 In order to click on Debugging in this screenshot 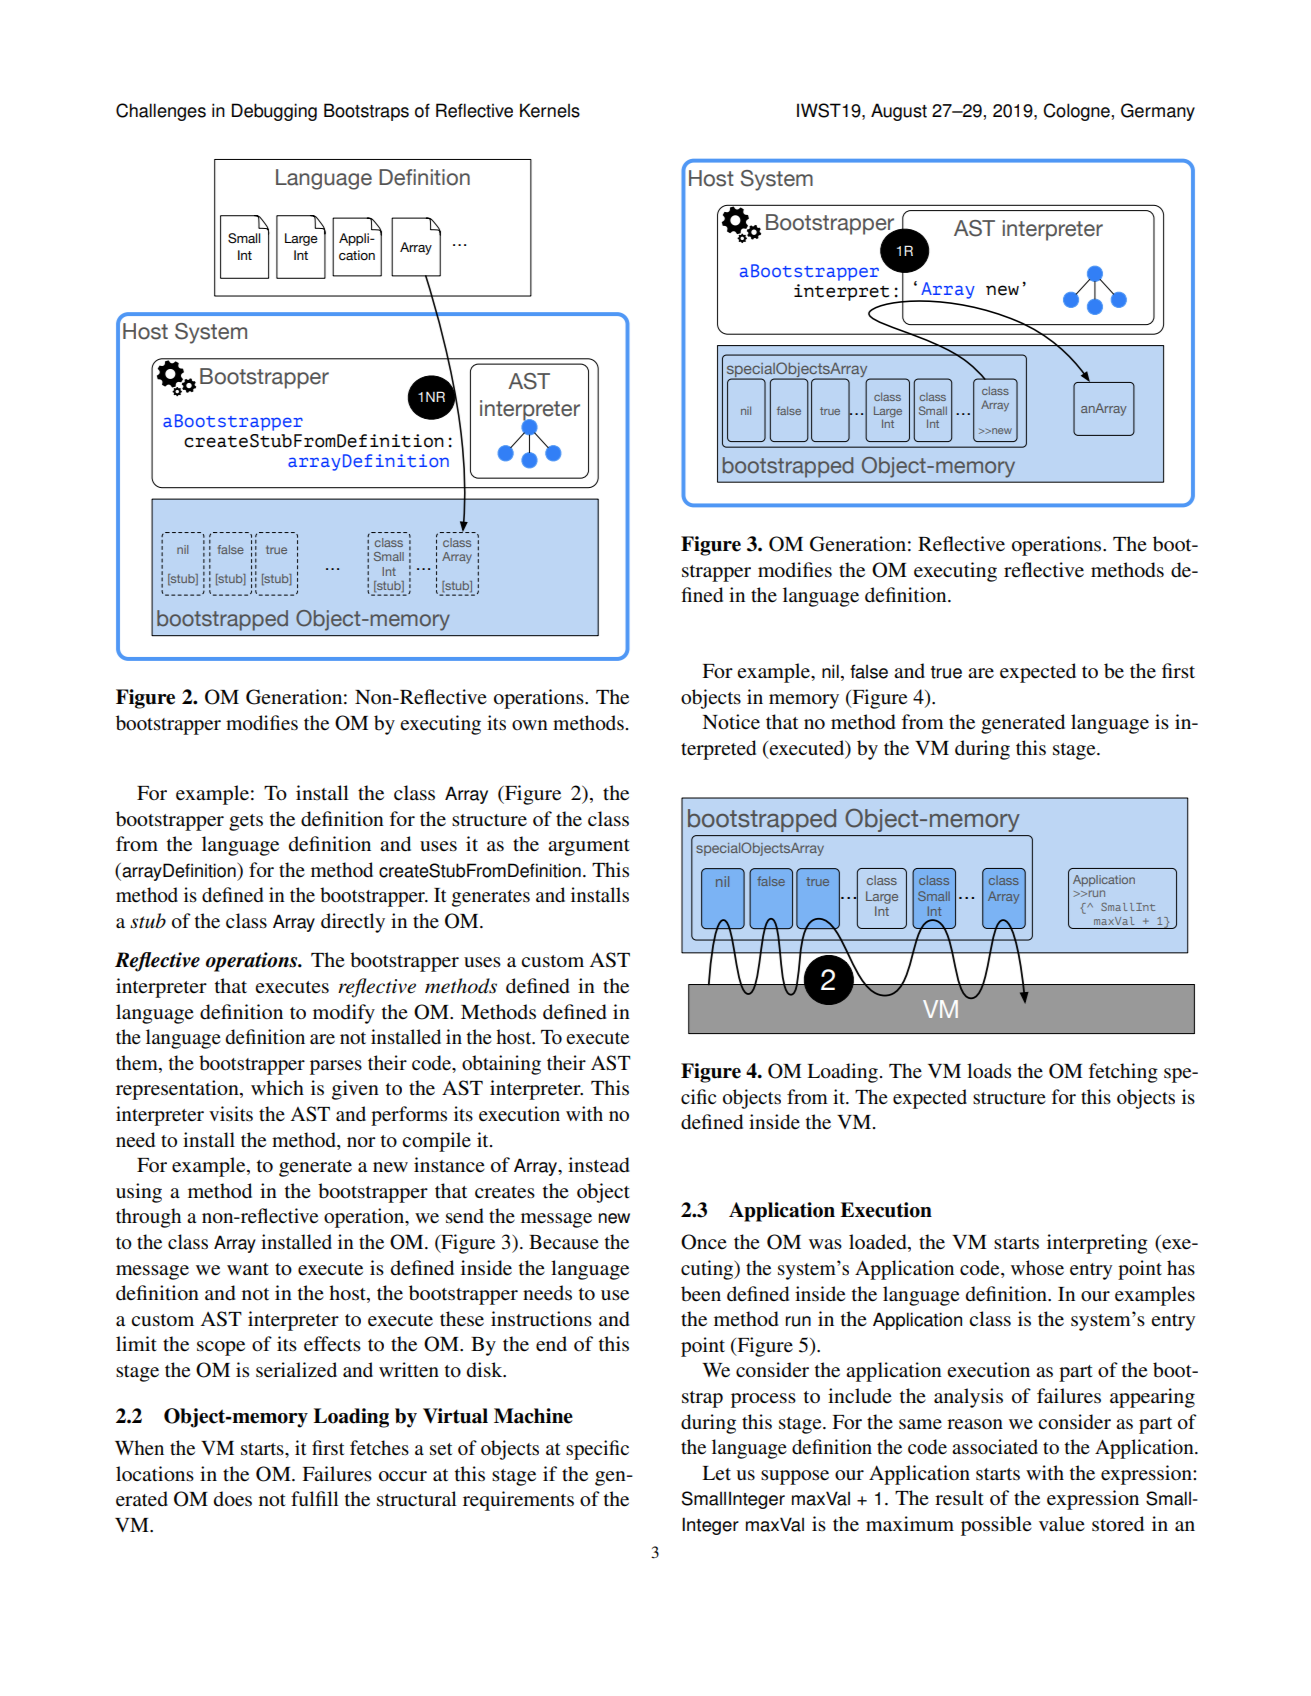, I will do `click(274, 112)`.
